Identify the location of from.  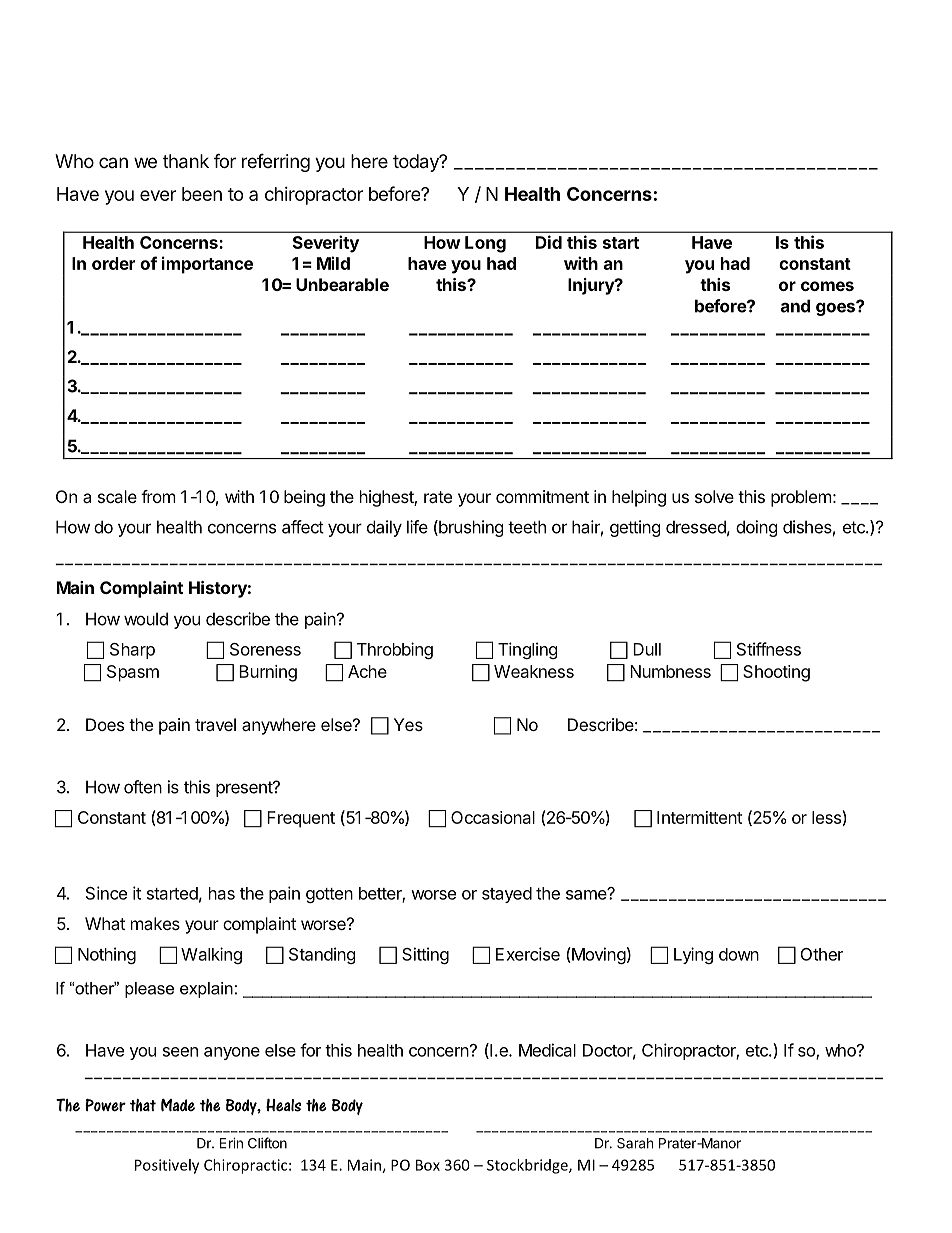
(158, 496).
